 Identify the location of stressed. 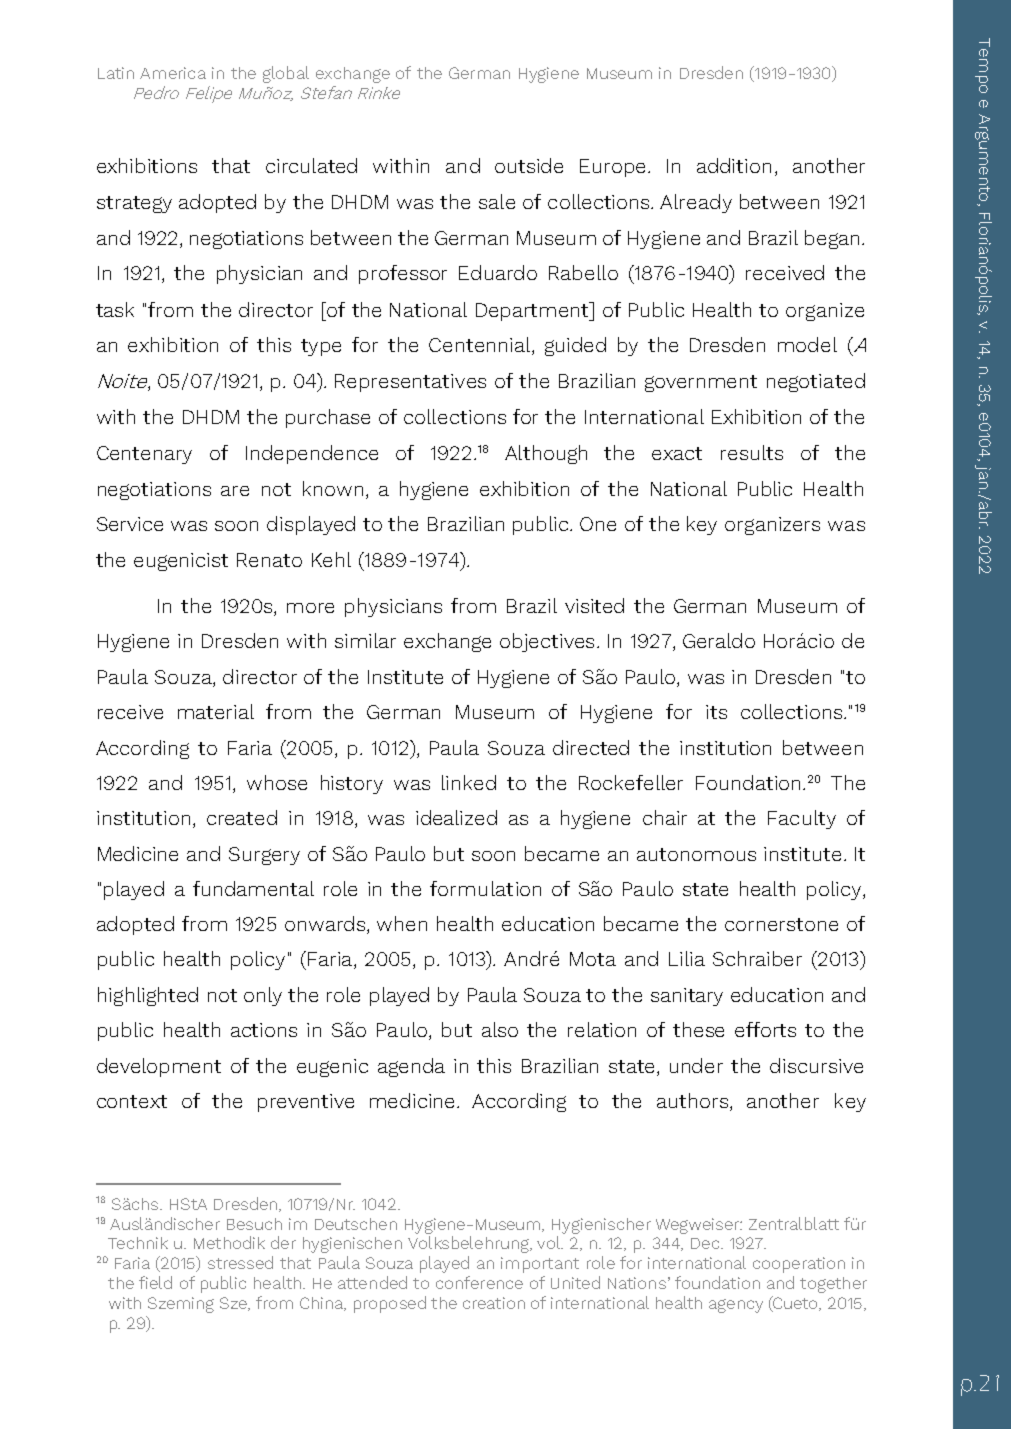
(240, 1262).
